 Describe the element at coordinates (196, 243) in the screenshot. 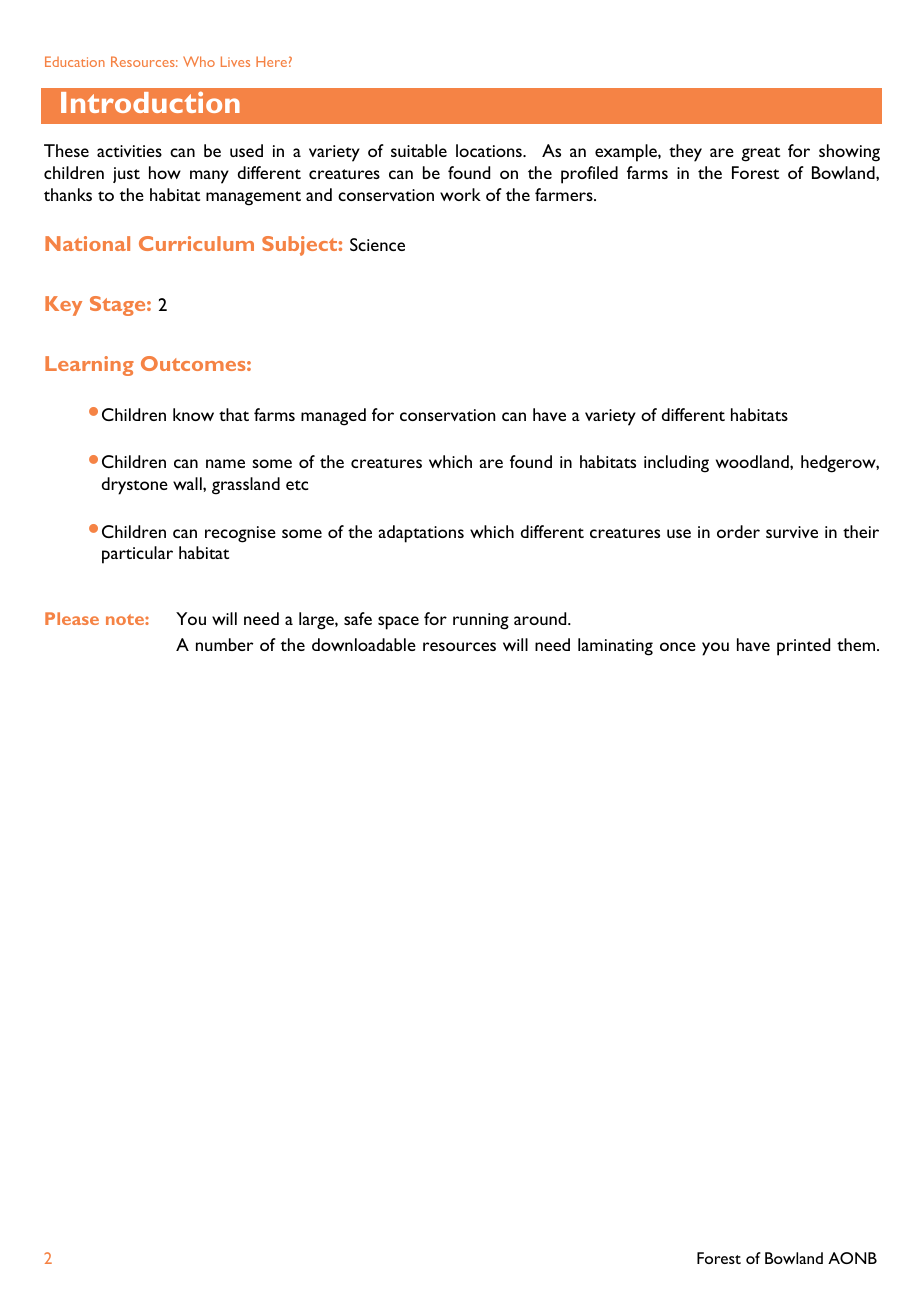

I see `Curriculum` at that location.
